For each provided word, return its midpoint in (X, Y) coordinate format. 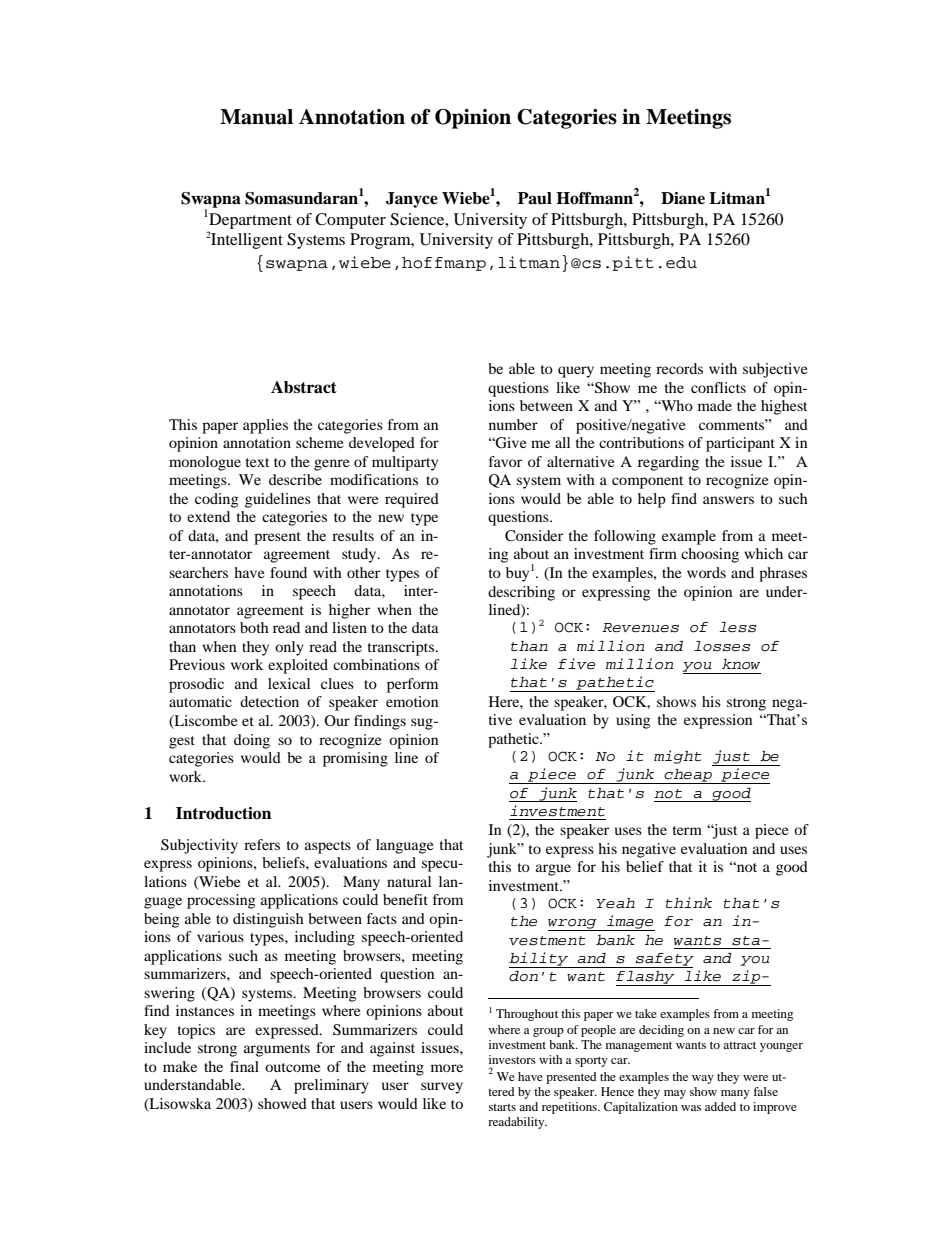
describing (521, 593)
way (703, 1079)
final (244, 1066)
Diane (683, 198)
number (513, 424)
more (447, 1068)
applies (265, 426)
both (254, 627)
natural (409, 881)
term (687, 830)
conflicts (718, 387)
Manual (256, 117)
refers (262, 844)
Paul (535, 198)
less (738, 627)
